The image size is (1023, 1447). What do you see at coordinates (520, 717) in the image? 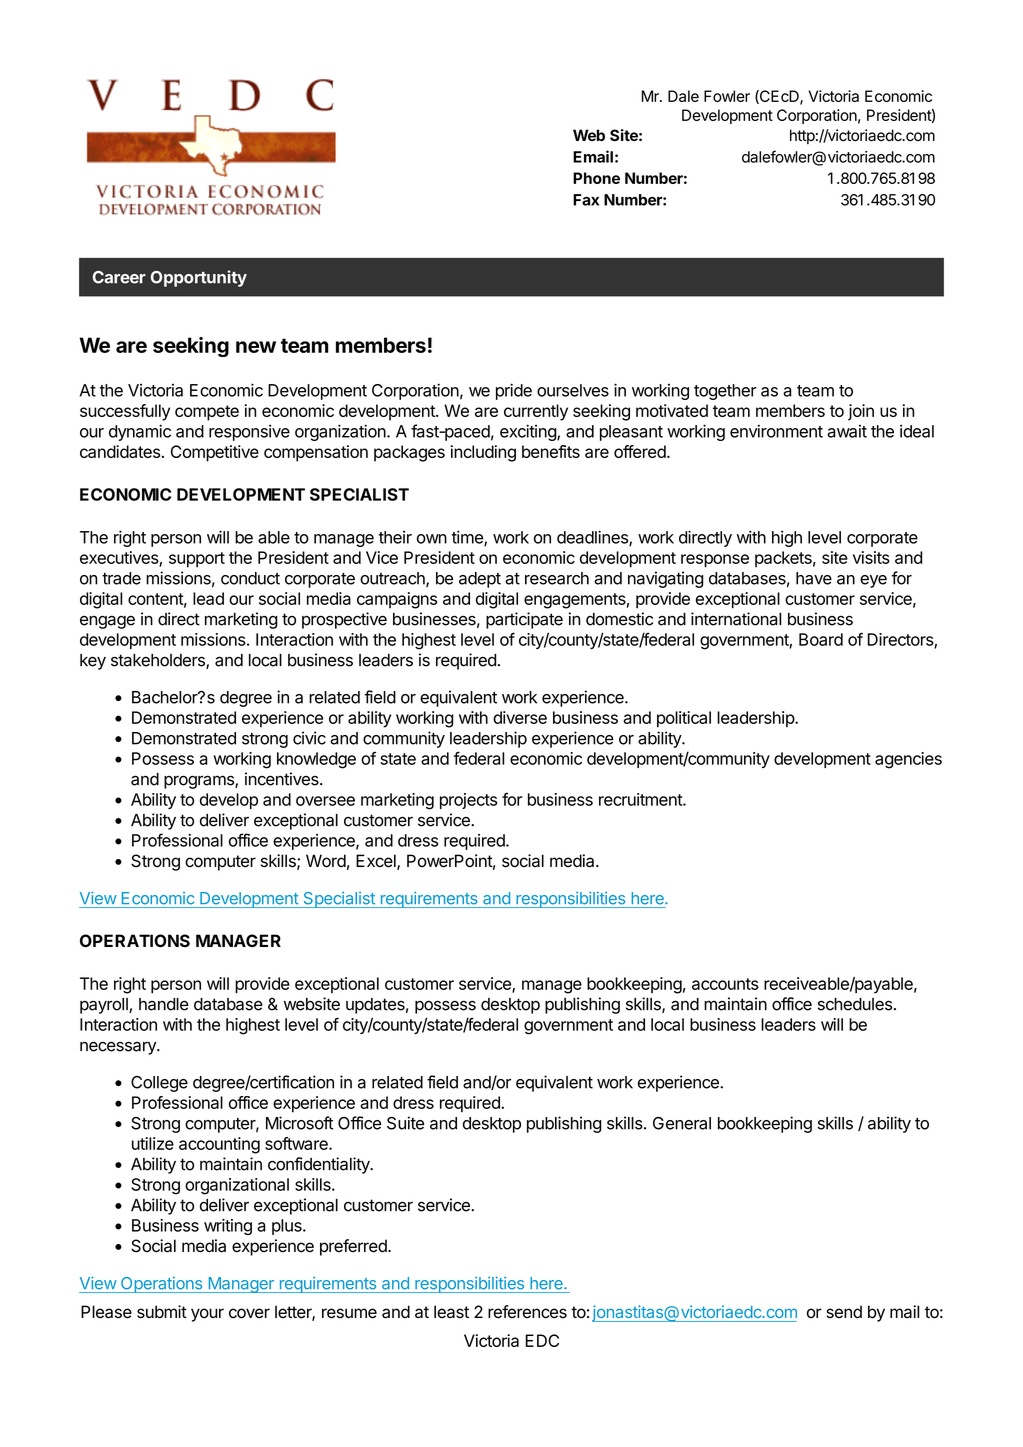
I see `diverse` at bounding box center [520, 717].
